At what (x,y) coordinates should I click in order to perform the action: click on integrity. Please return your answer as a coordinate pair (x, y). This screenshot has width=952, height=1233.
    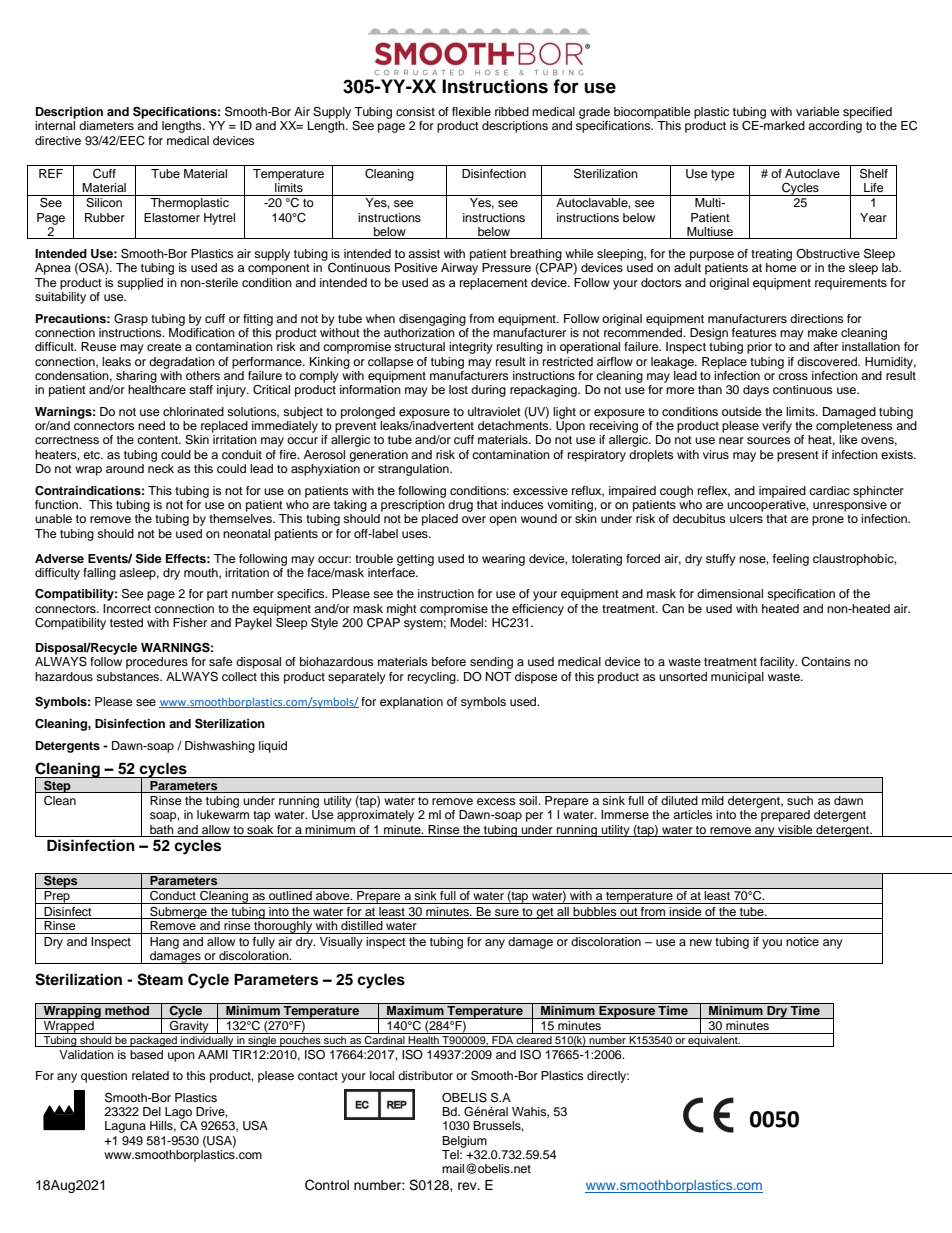
    Looking at the image, I should click on (471, 348).
